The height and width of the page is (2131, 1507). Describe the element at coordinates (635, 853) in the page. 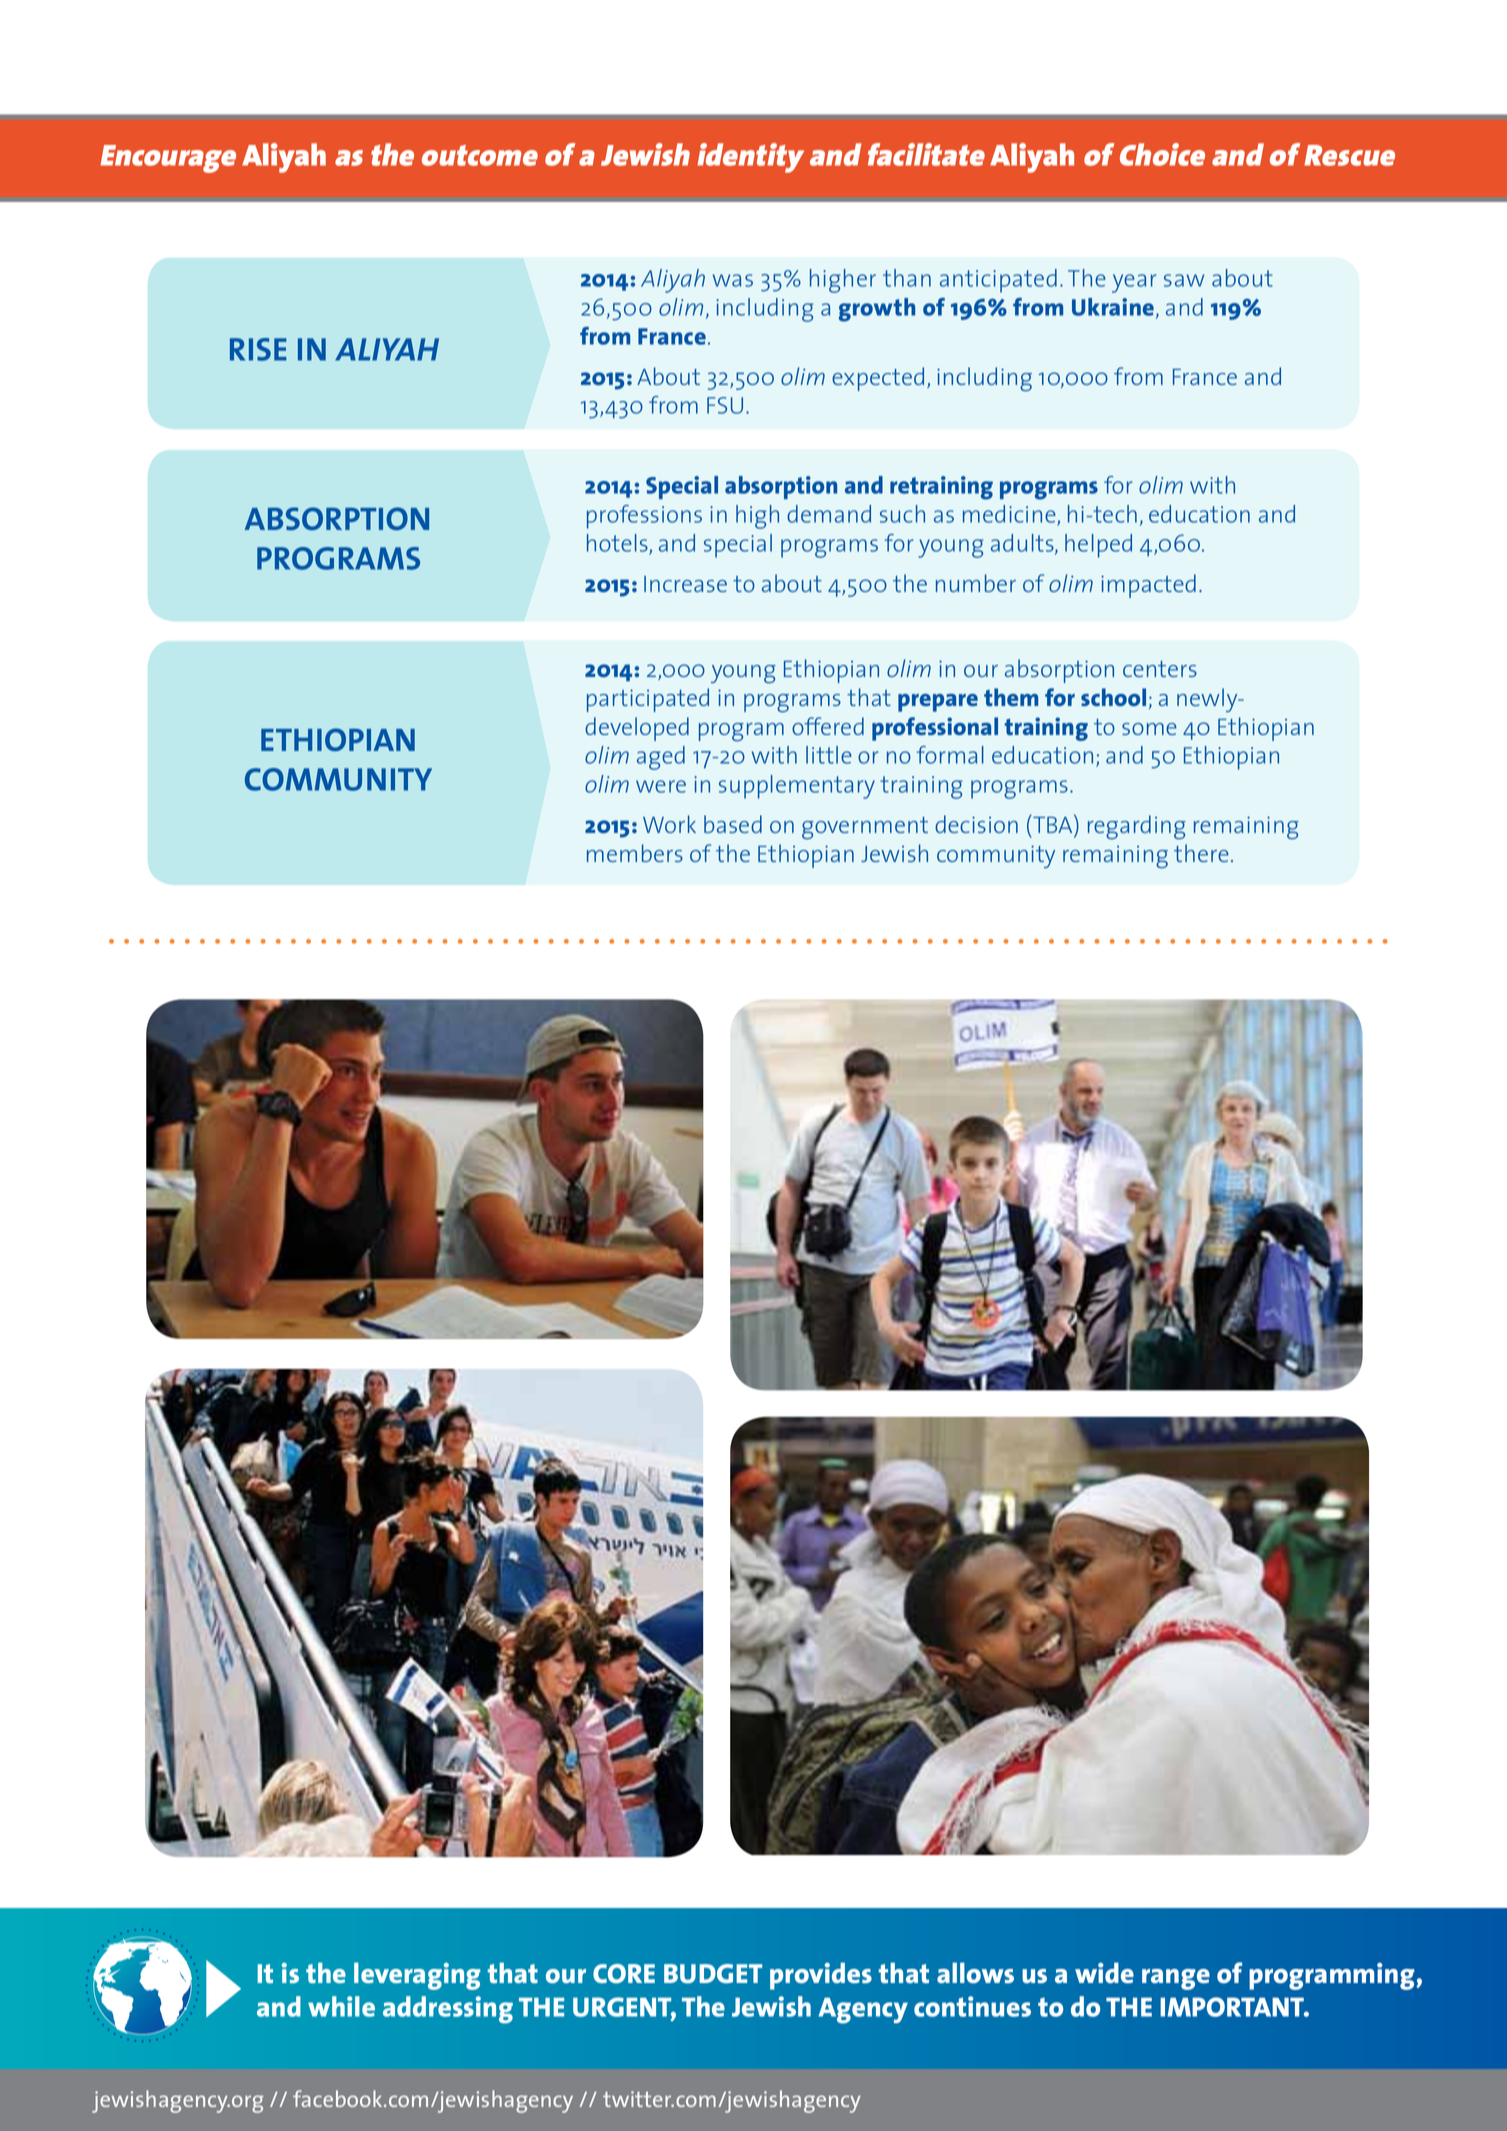

I see `members` at that location.
